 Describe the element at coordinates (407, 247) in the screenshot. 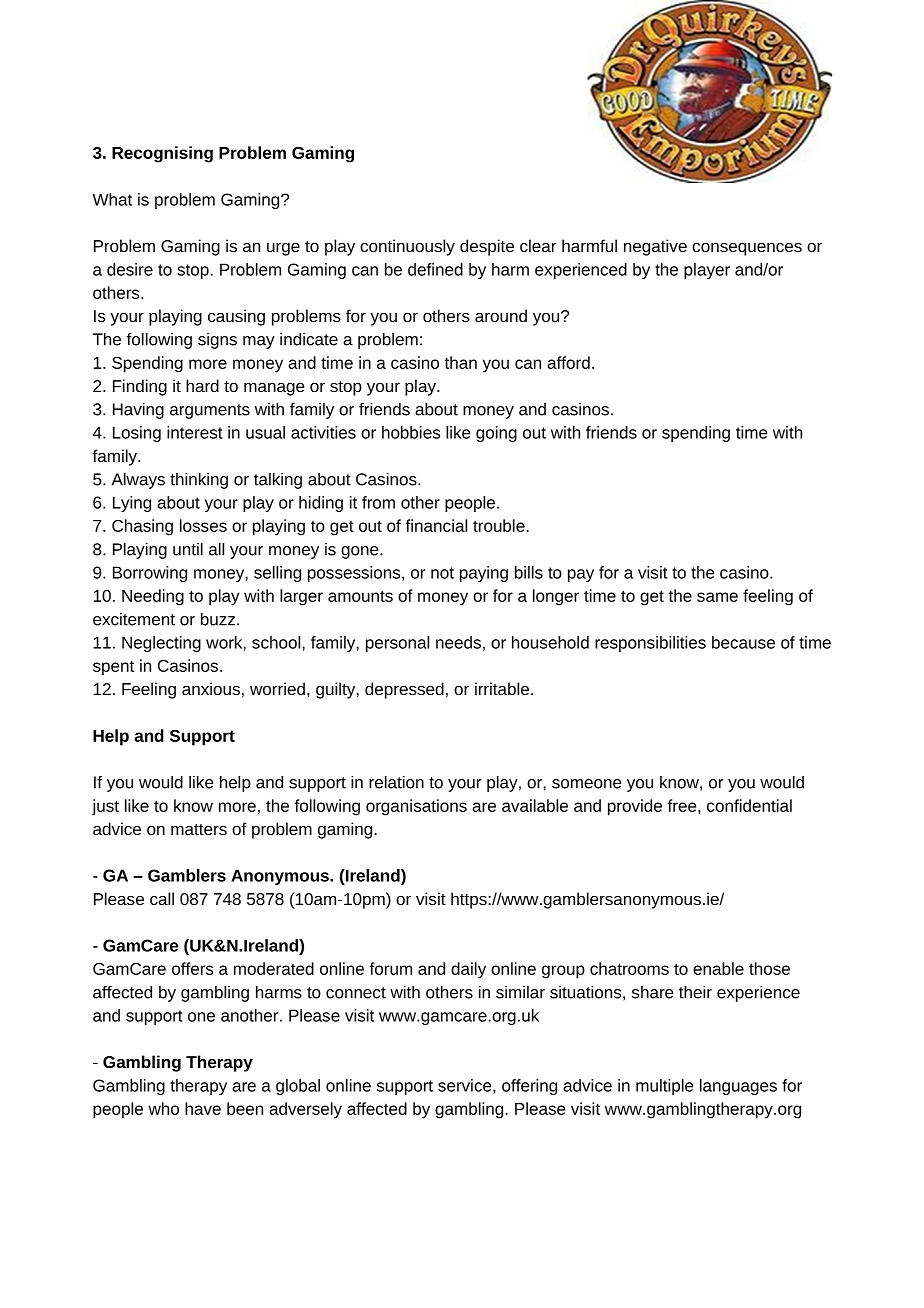

I see `continuously` at that location.
